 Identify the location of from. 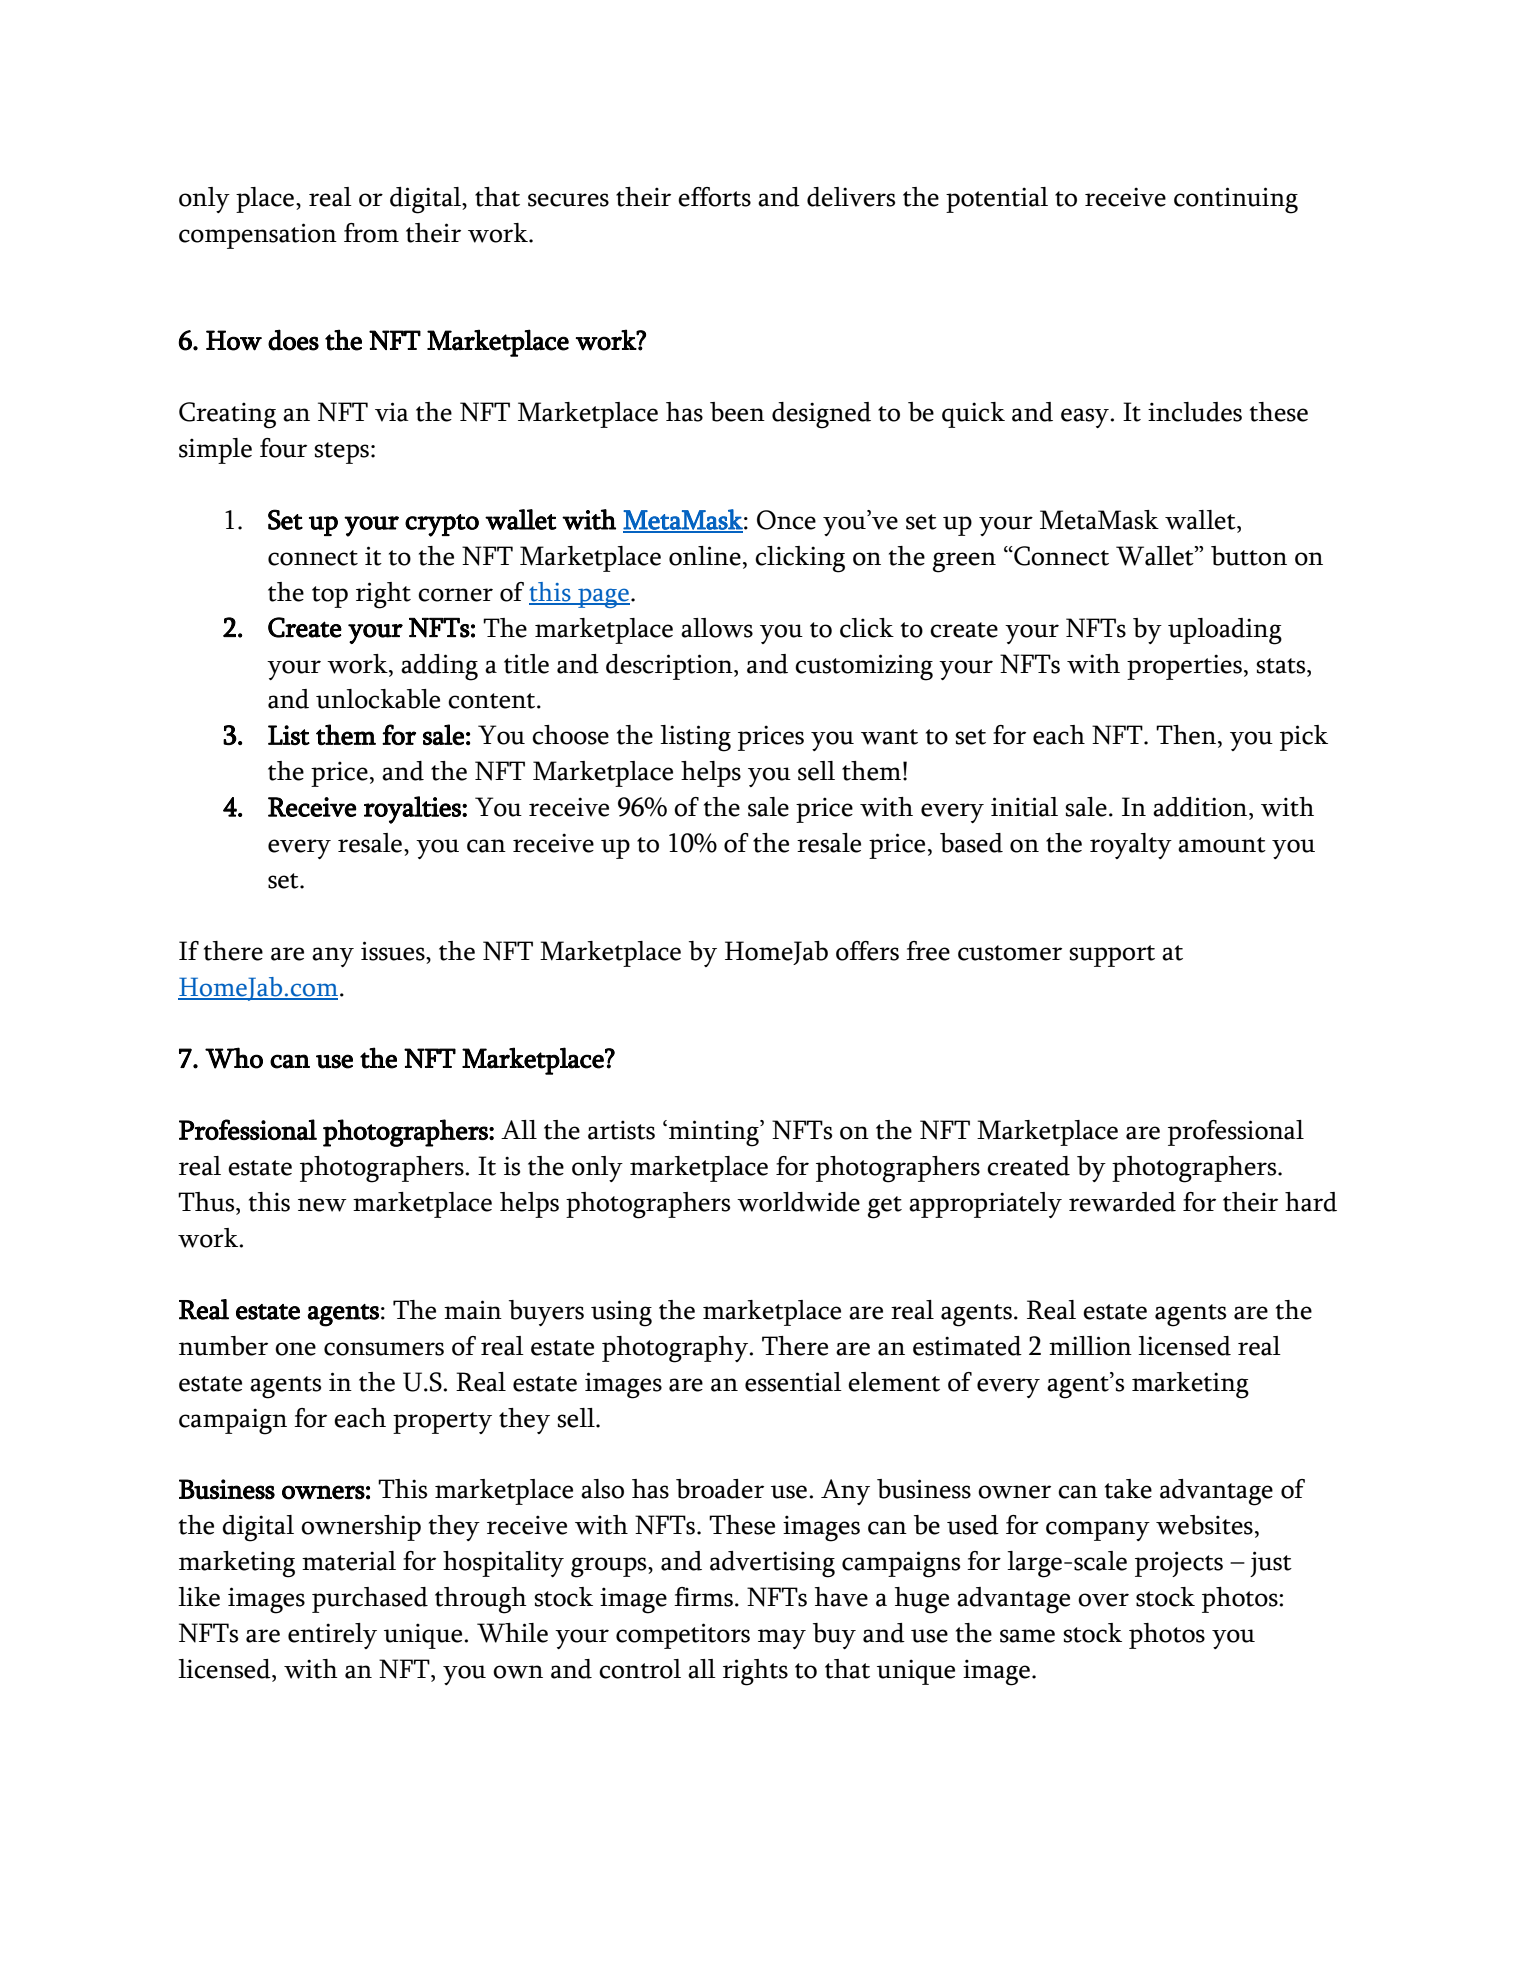
(371, 233).
